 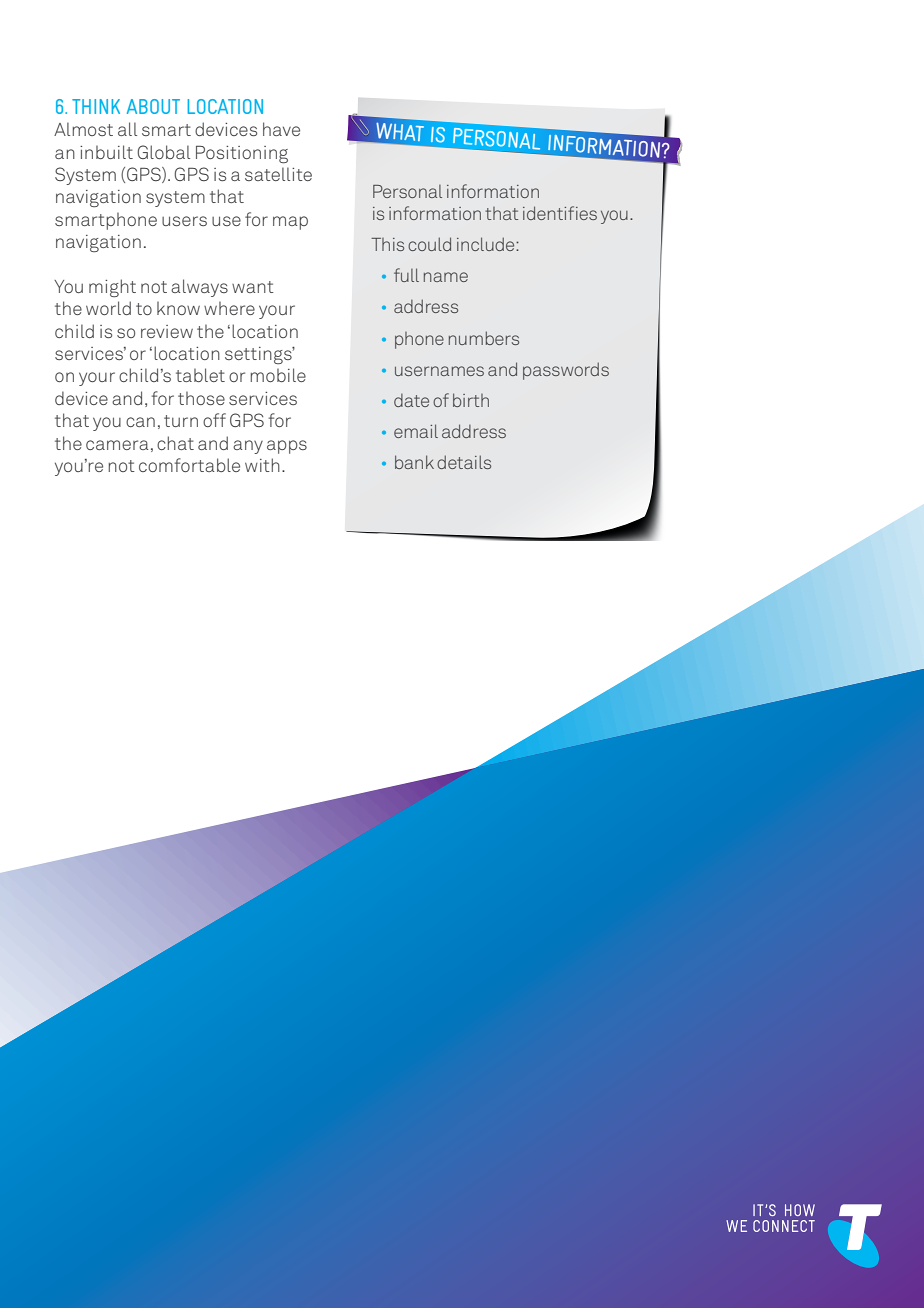 I want to click on mobile, so click(x=278, y=375).
